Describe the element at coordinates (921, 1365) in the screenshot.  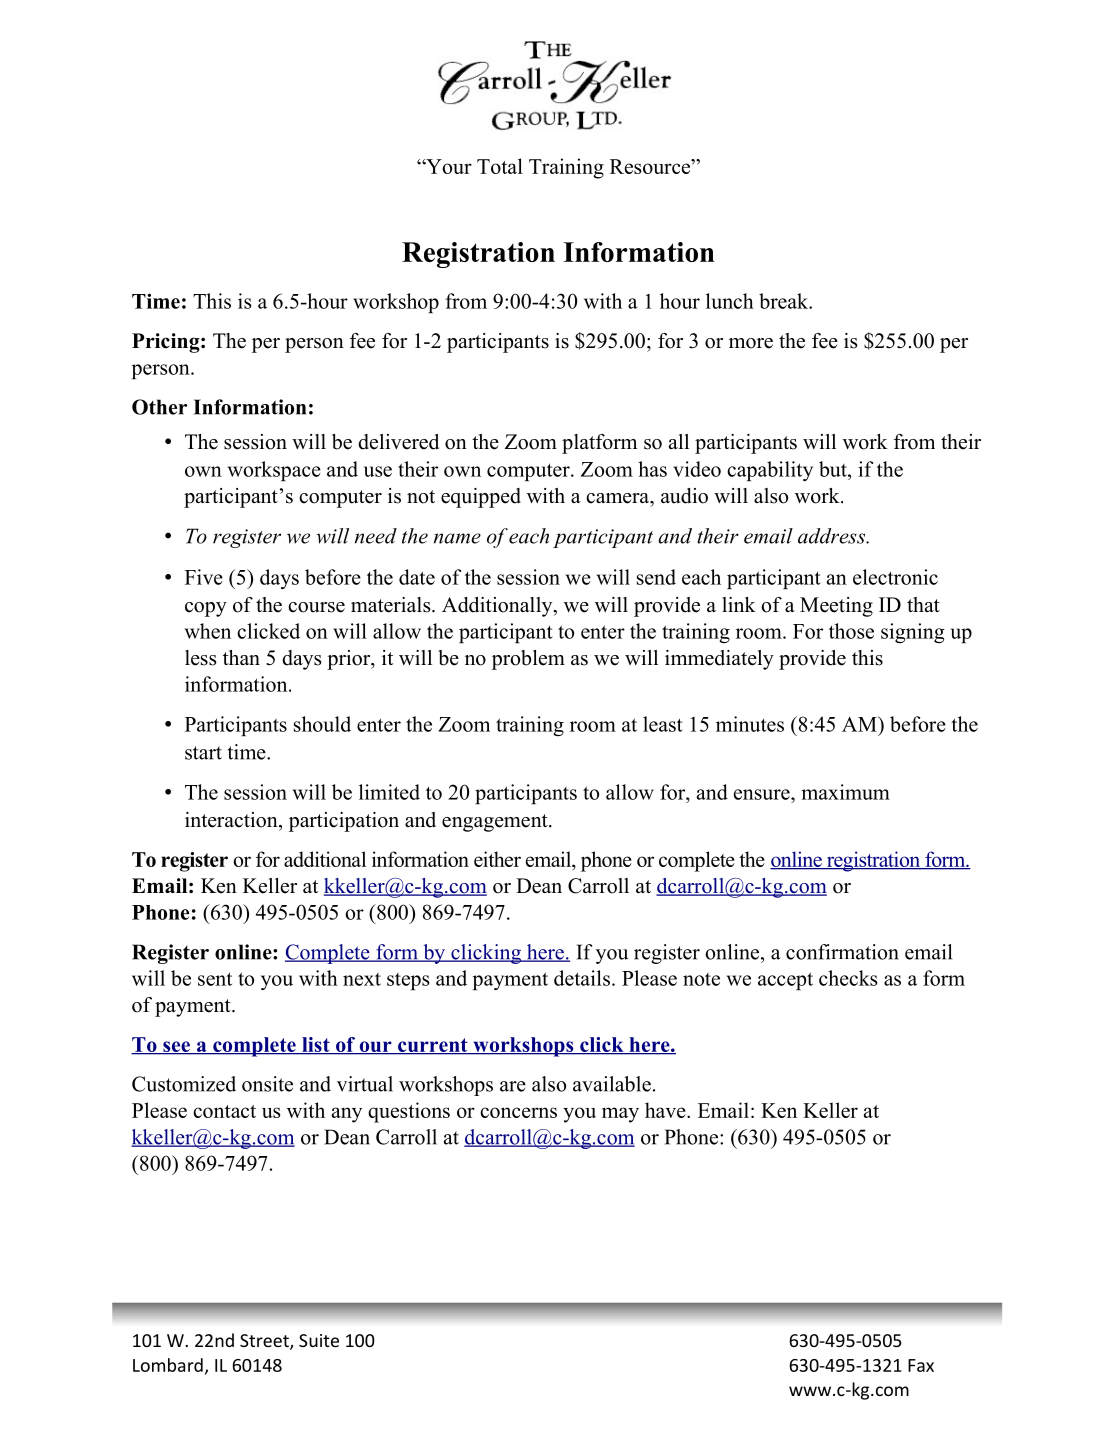
I see `Fax` at that location.
